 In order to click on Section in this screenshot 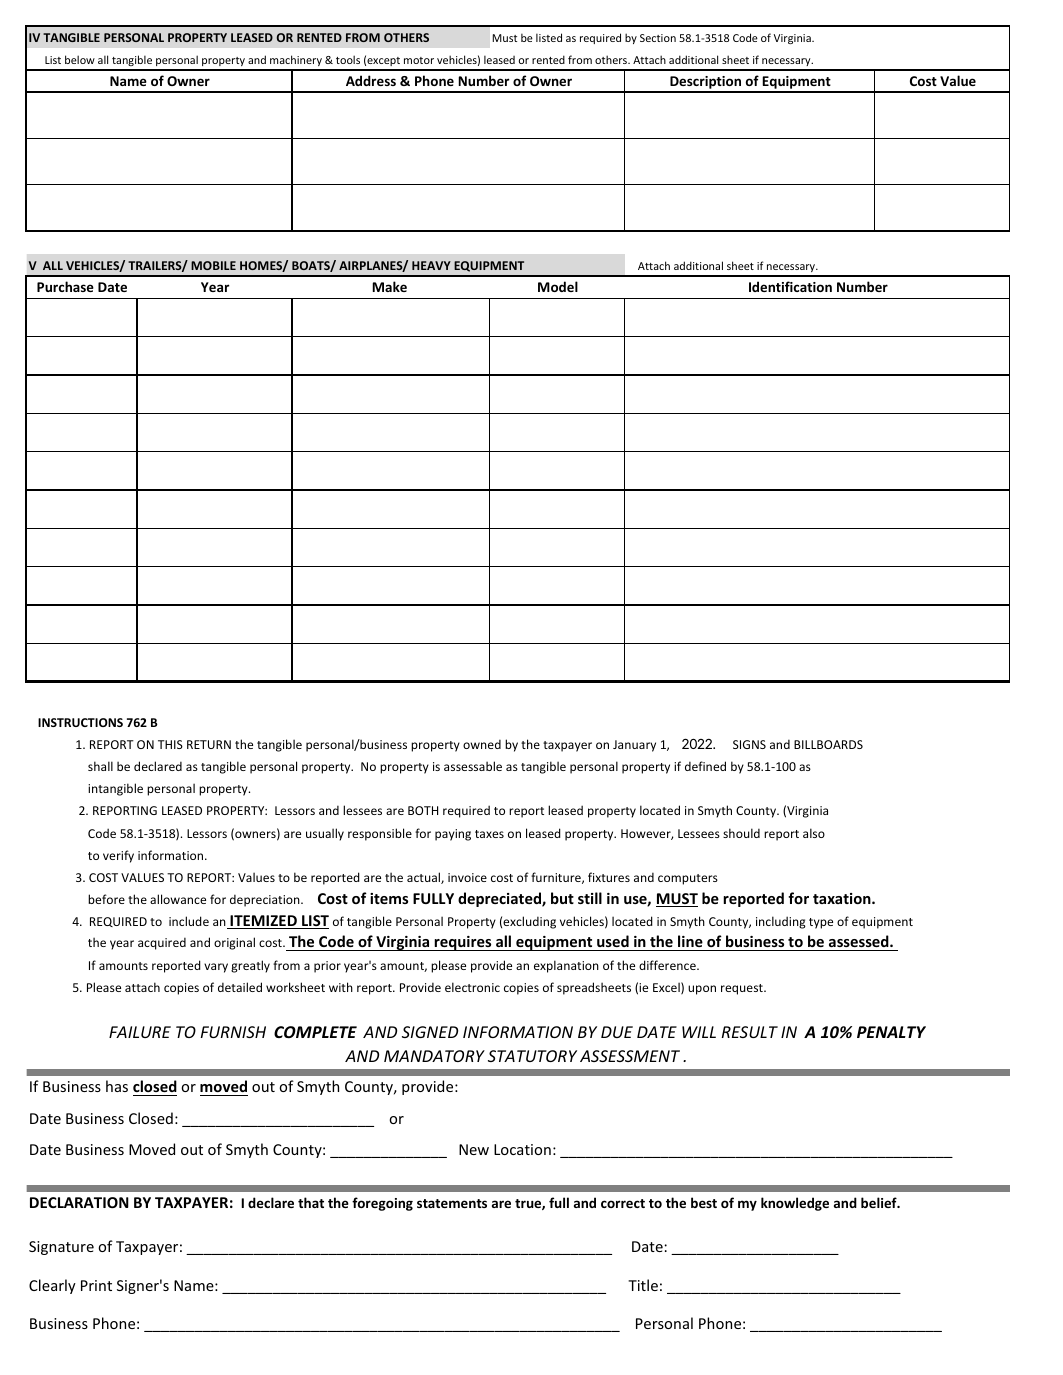, I will do `click(658, 38)`.
